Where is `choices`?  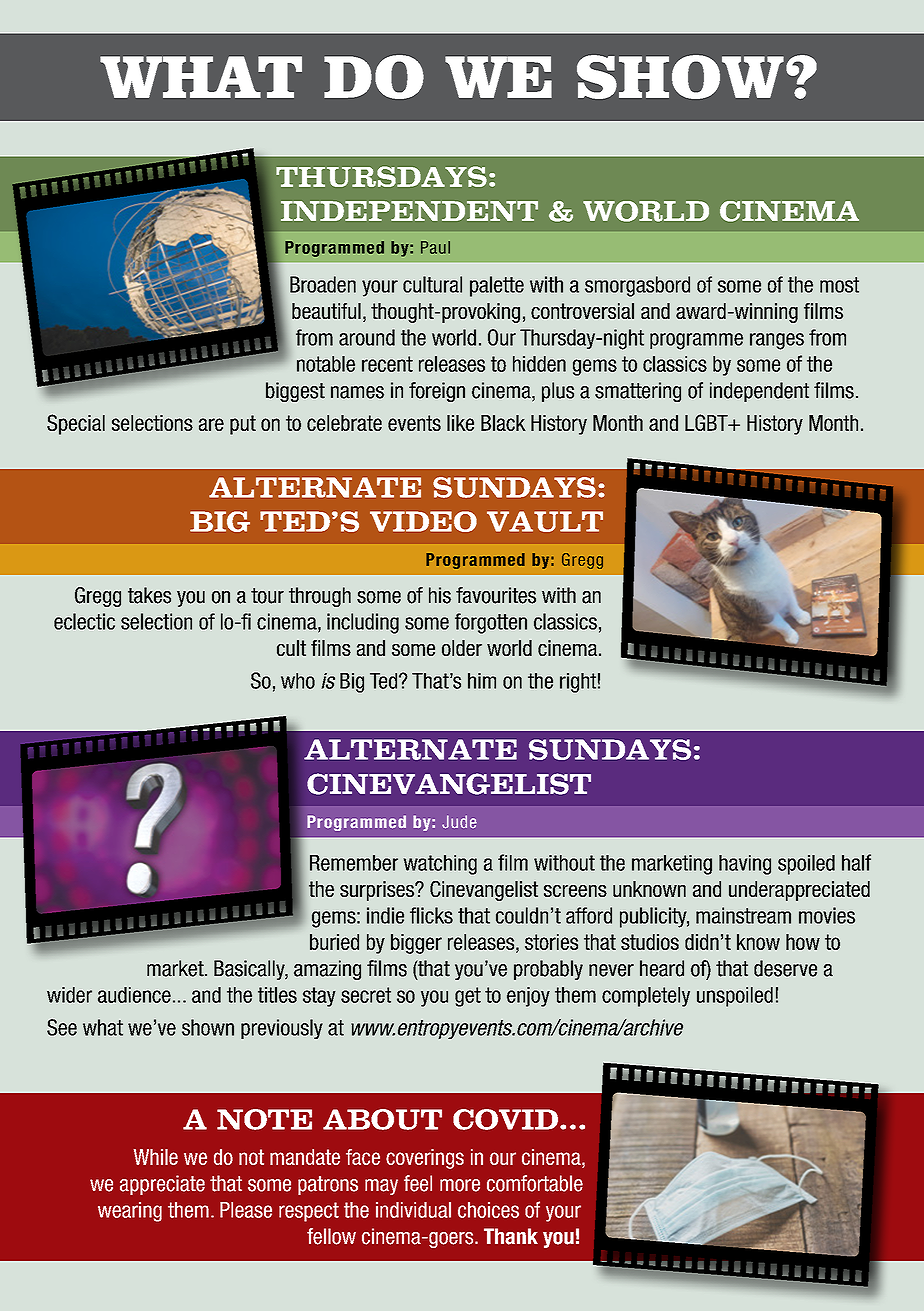 choices is located at coordinates (488, 1210).
